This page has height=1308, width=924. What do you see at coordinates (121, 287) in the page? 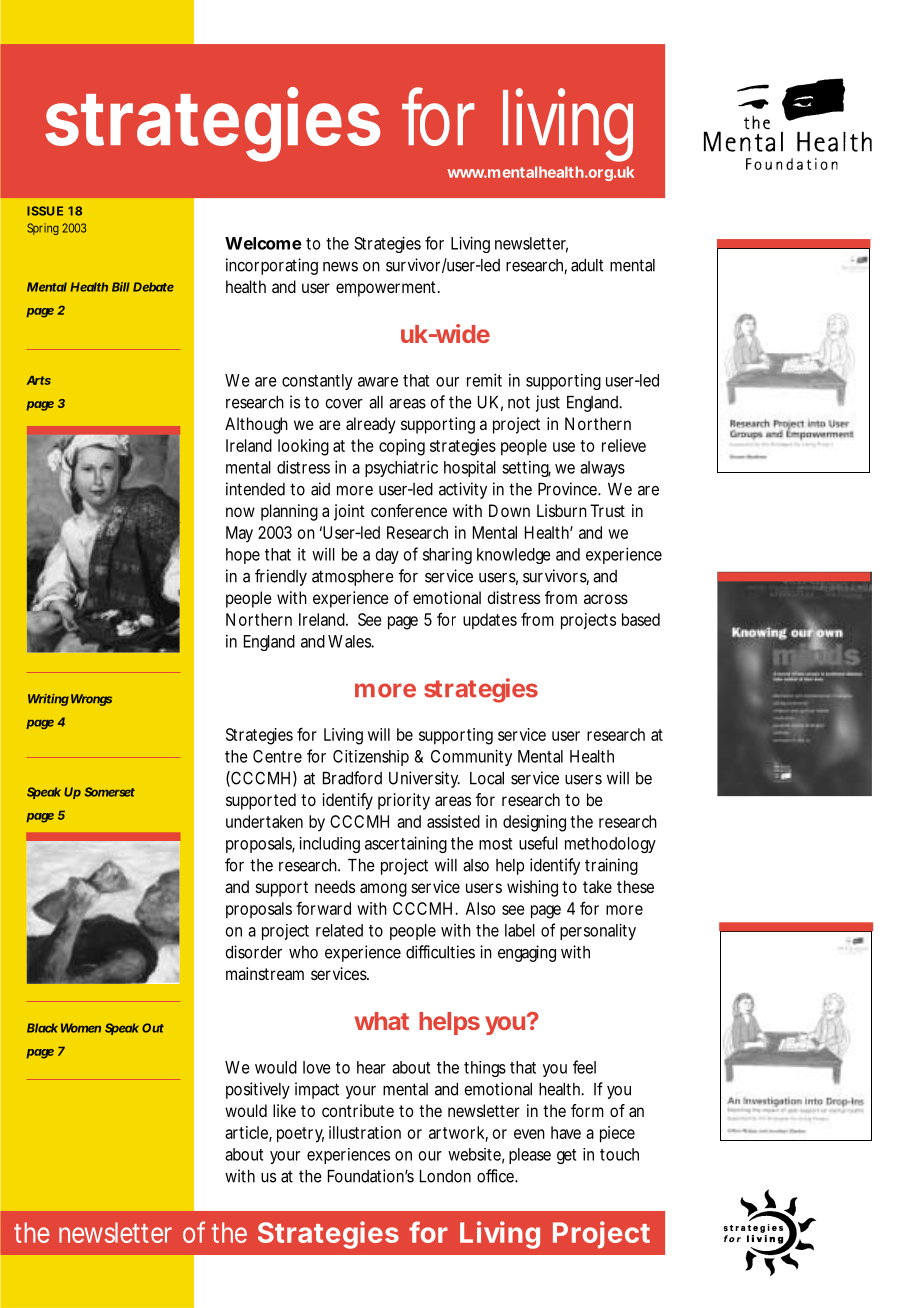
I see `Bill` at bounding box center [121, 287].
